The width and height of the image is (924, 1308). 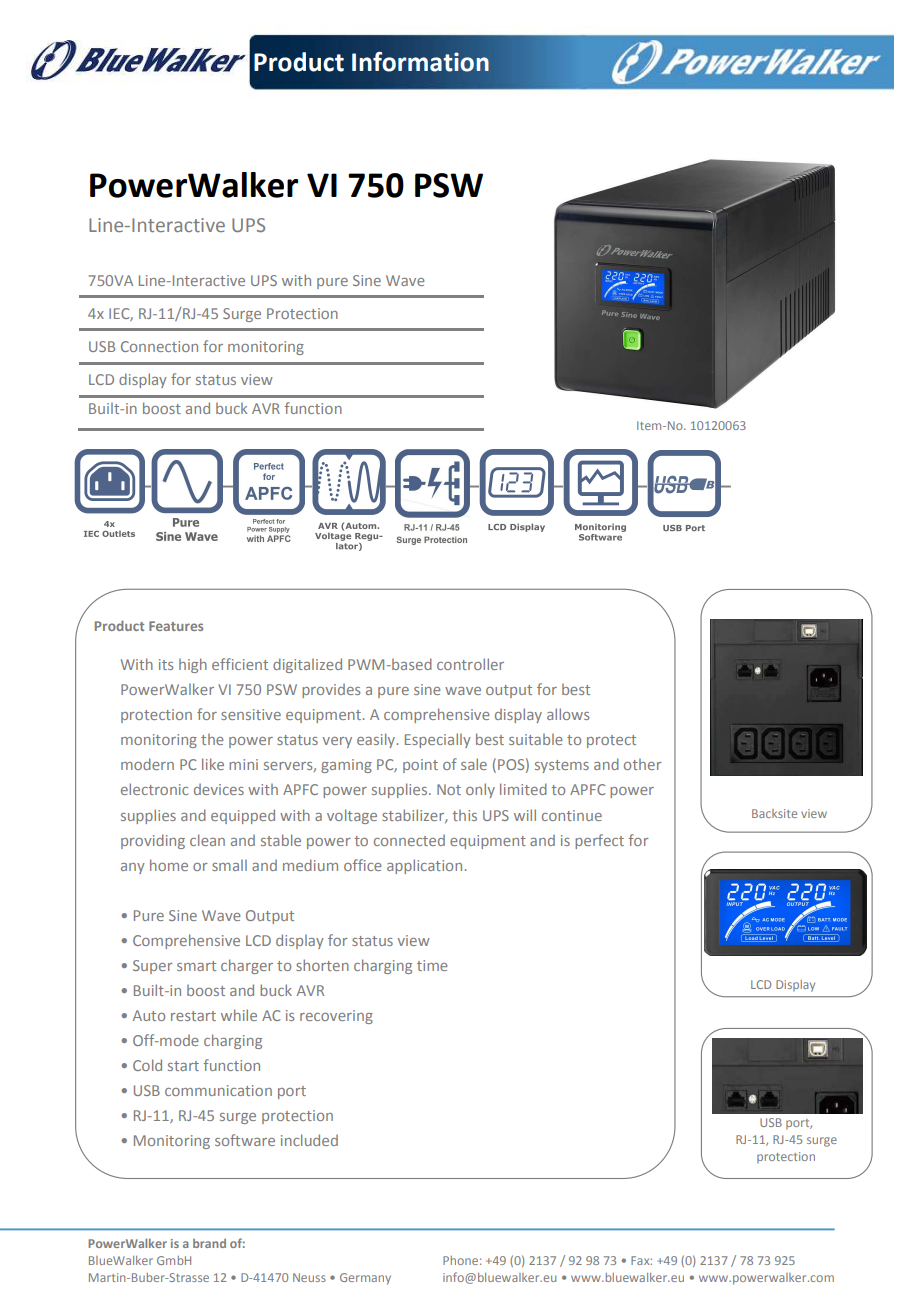 What do you see at coordinates (239, 1015) in the image?
I see `while` at bounding box center [239, 1015].
